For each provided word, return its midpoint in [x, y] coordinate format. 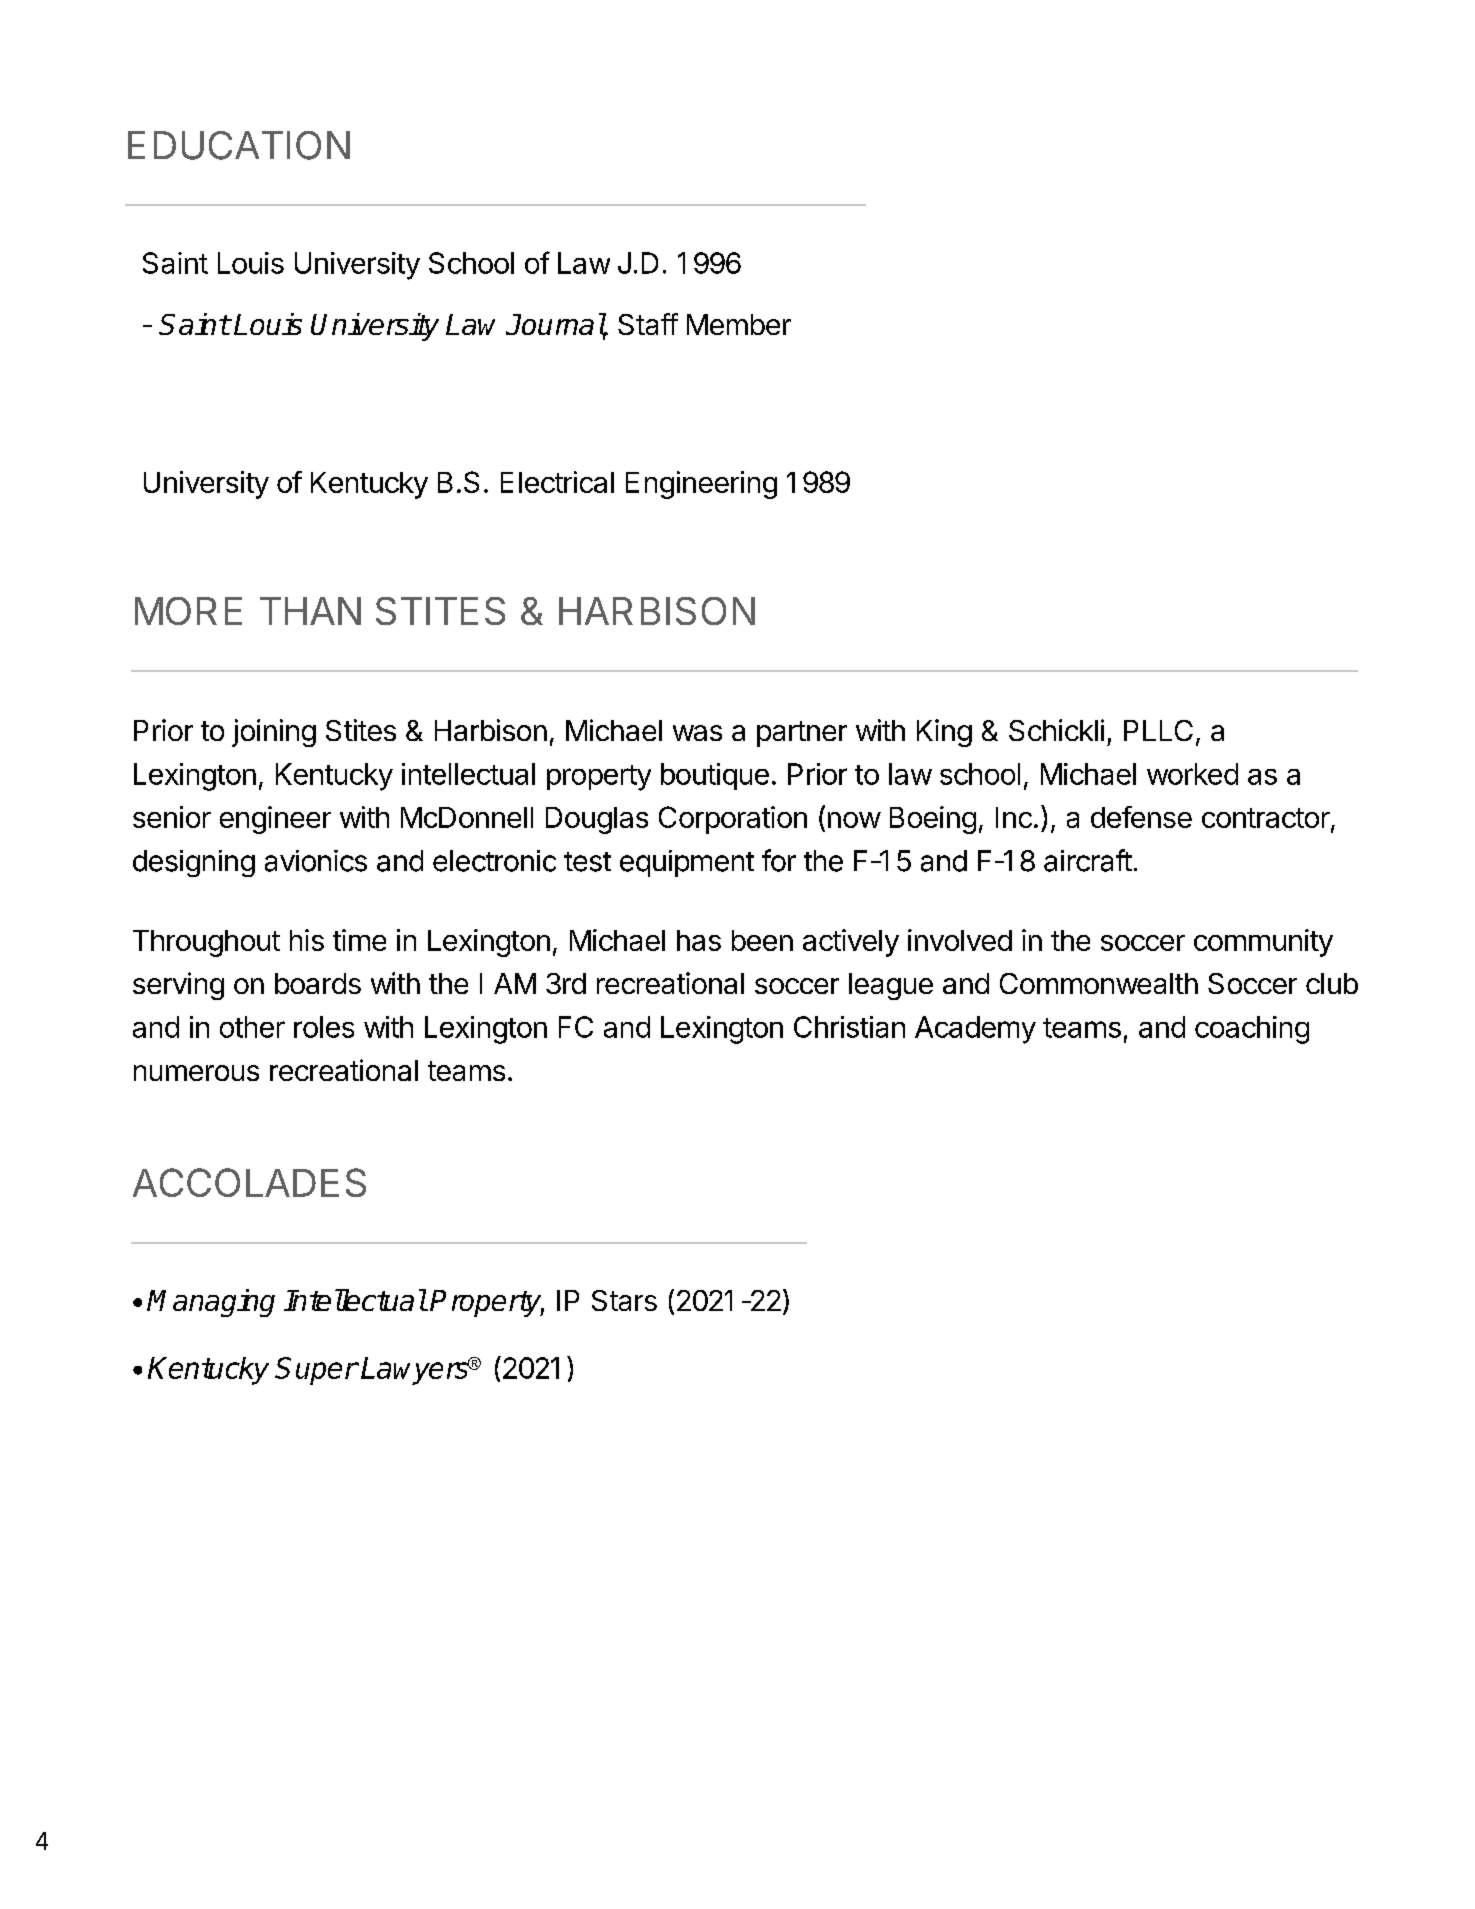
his [307, 940]
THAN [310, 611]
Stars [624, 1300]
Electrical [557, 482]
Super [316, 1371]
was [697, 733]
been [762, 940]
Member [739, 324]
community [1263, 943]
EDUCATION [239, 145]
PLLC [1158, 730]
